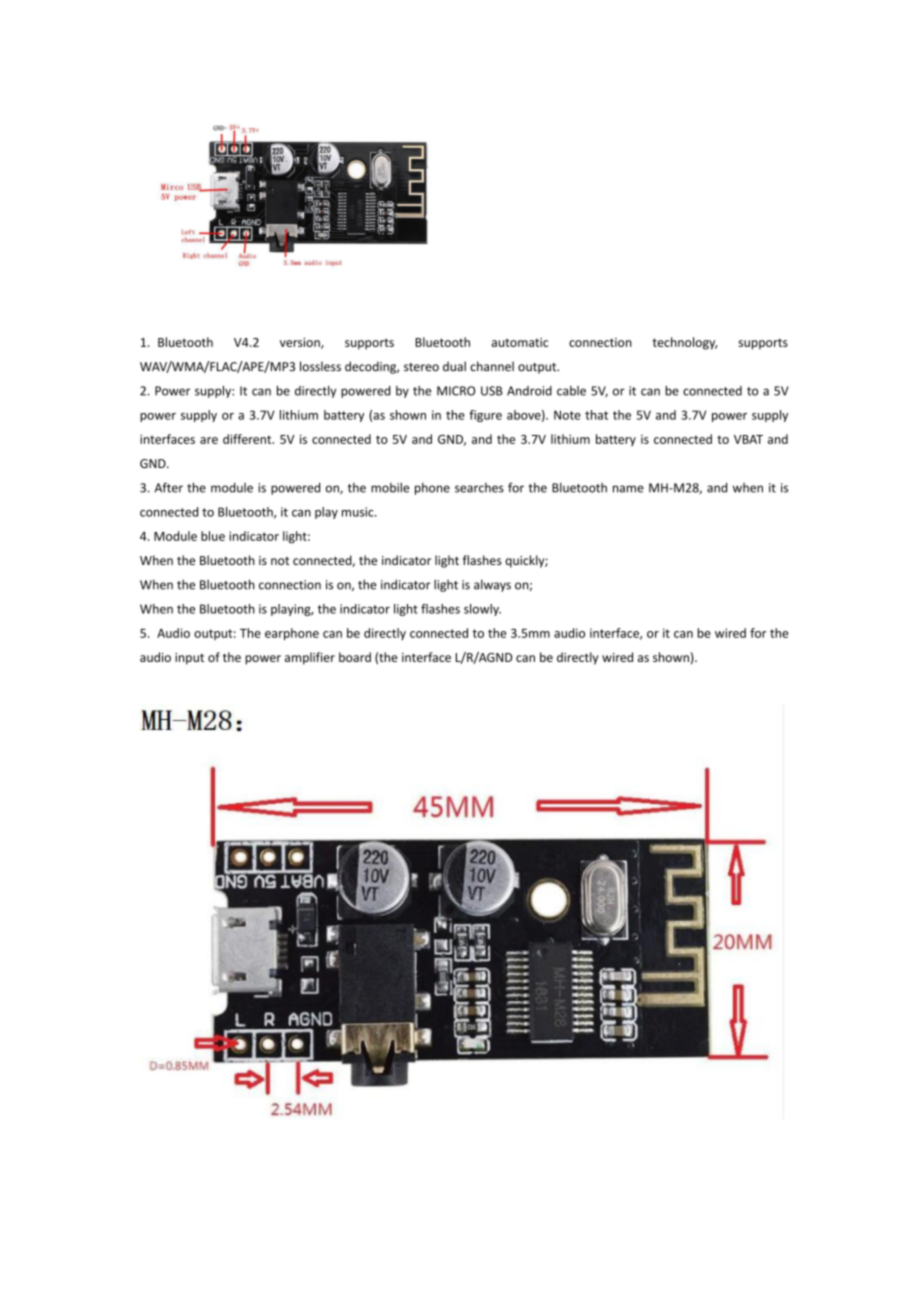 This screenshot has height=1308, width=924. I want to click on version, so click(301, 343).
